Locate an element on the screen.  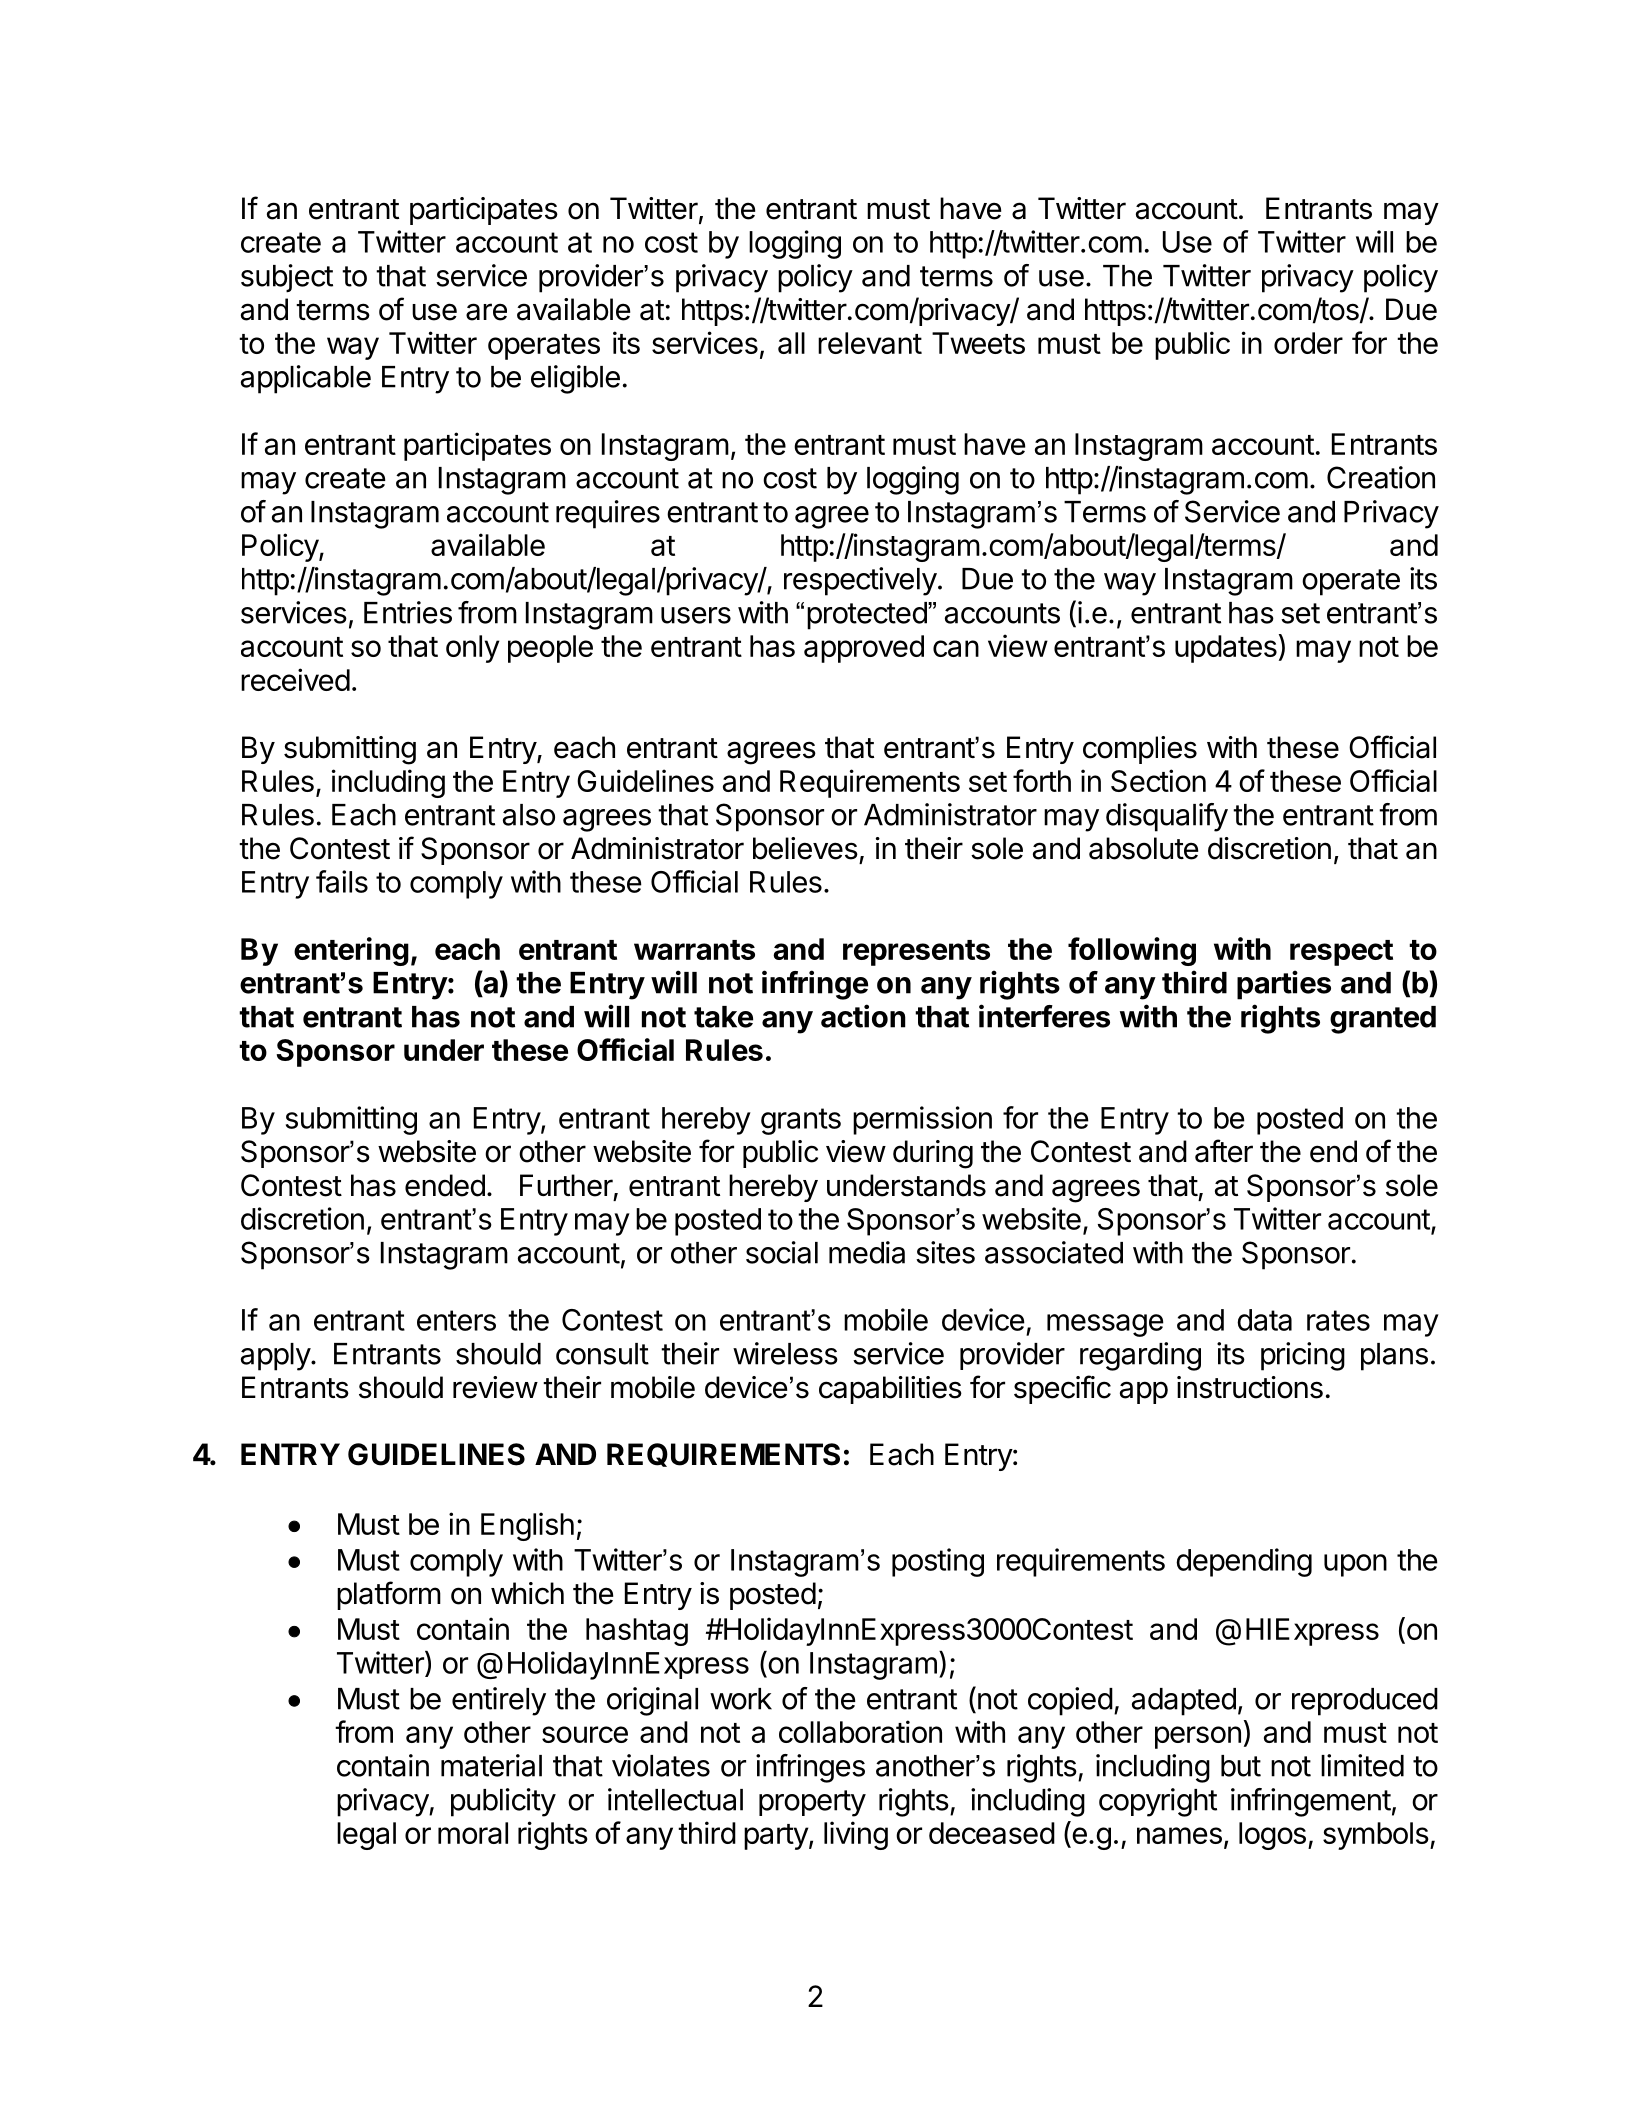
believes is located at coordinates (805, 848).
